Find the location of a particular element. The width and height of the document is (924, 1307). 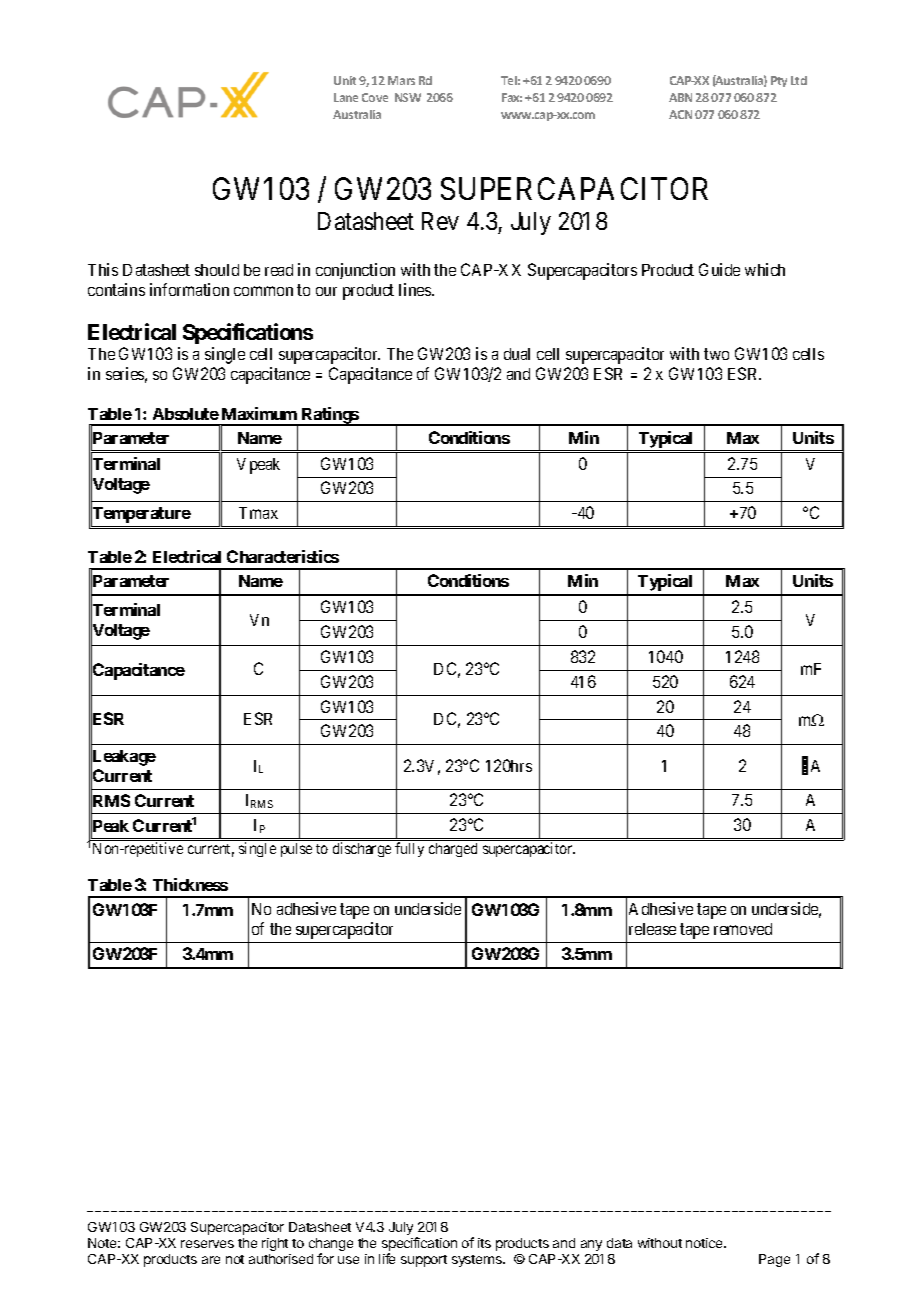

NSW is located at coordinates (408, 97).
